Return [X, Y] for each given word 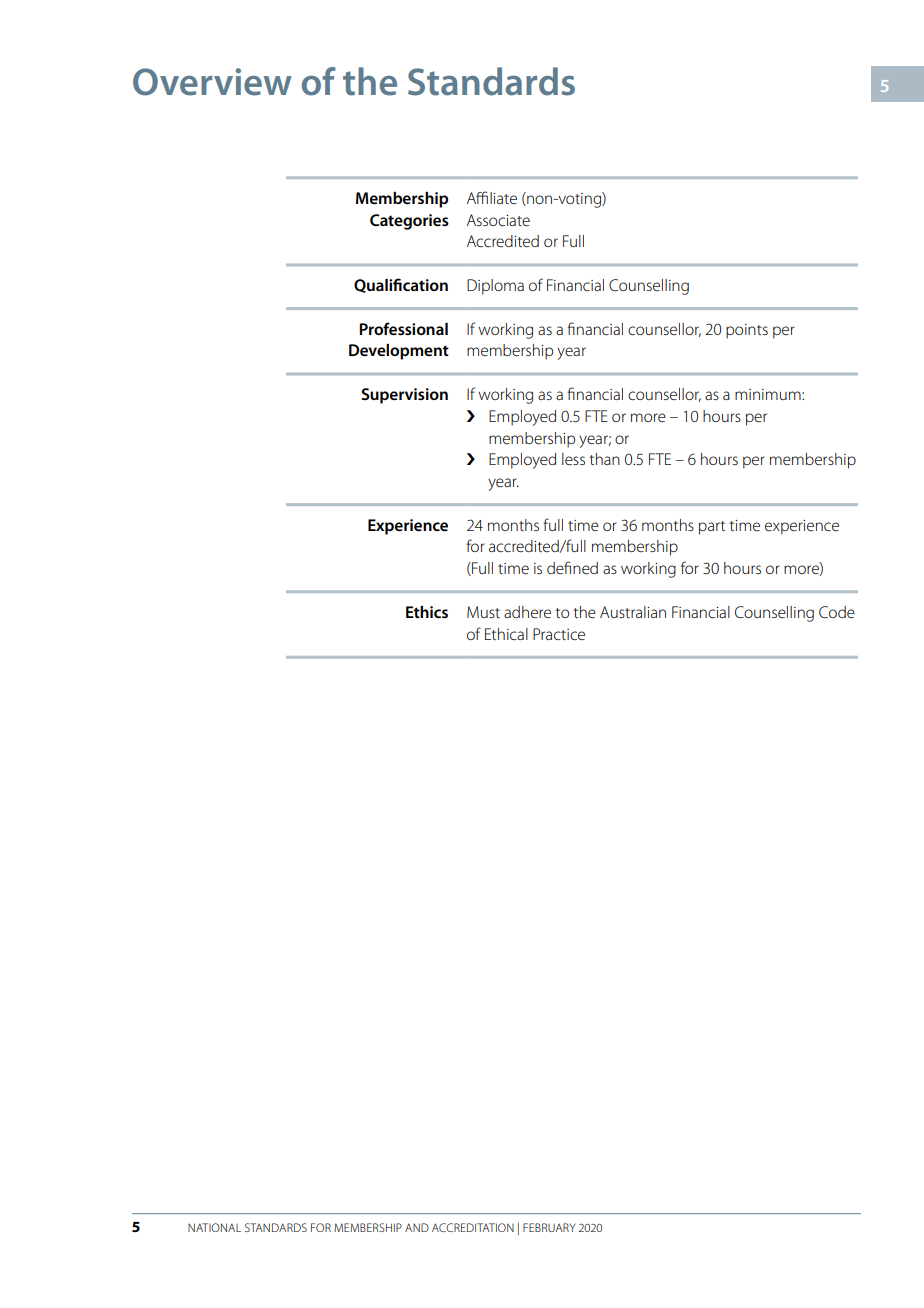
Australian [633, 612]
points [747, 331]
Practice [559, 634]
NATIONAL [214, 1227]
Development [399, 352]
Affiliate [492, 197]
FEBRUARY [549, 1227]
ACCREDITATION [473, 1227]
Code [837, 612]
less [573, 459]
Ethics [427, 612]
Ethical [506, 634]
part [712, 528]
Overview [212, 82]
